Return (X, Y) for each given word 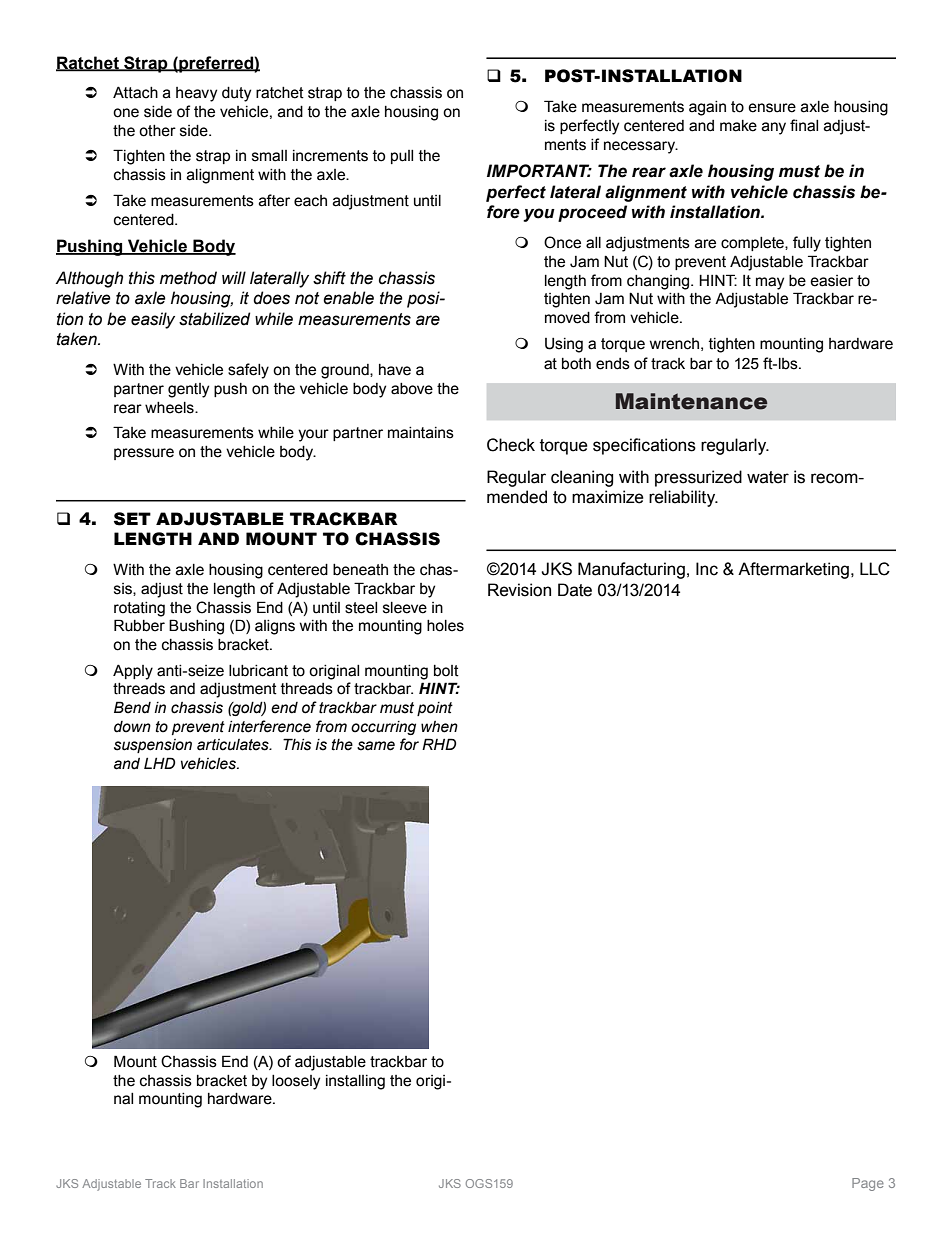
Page (868, 1184)
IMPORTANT (539, 171)
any (774, 128)
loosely (296, 1082)
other (157, 131)
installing (355, 1082)
